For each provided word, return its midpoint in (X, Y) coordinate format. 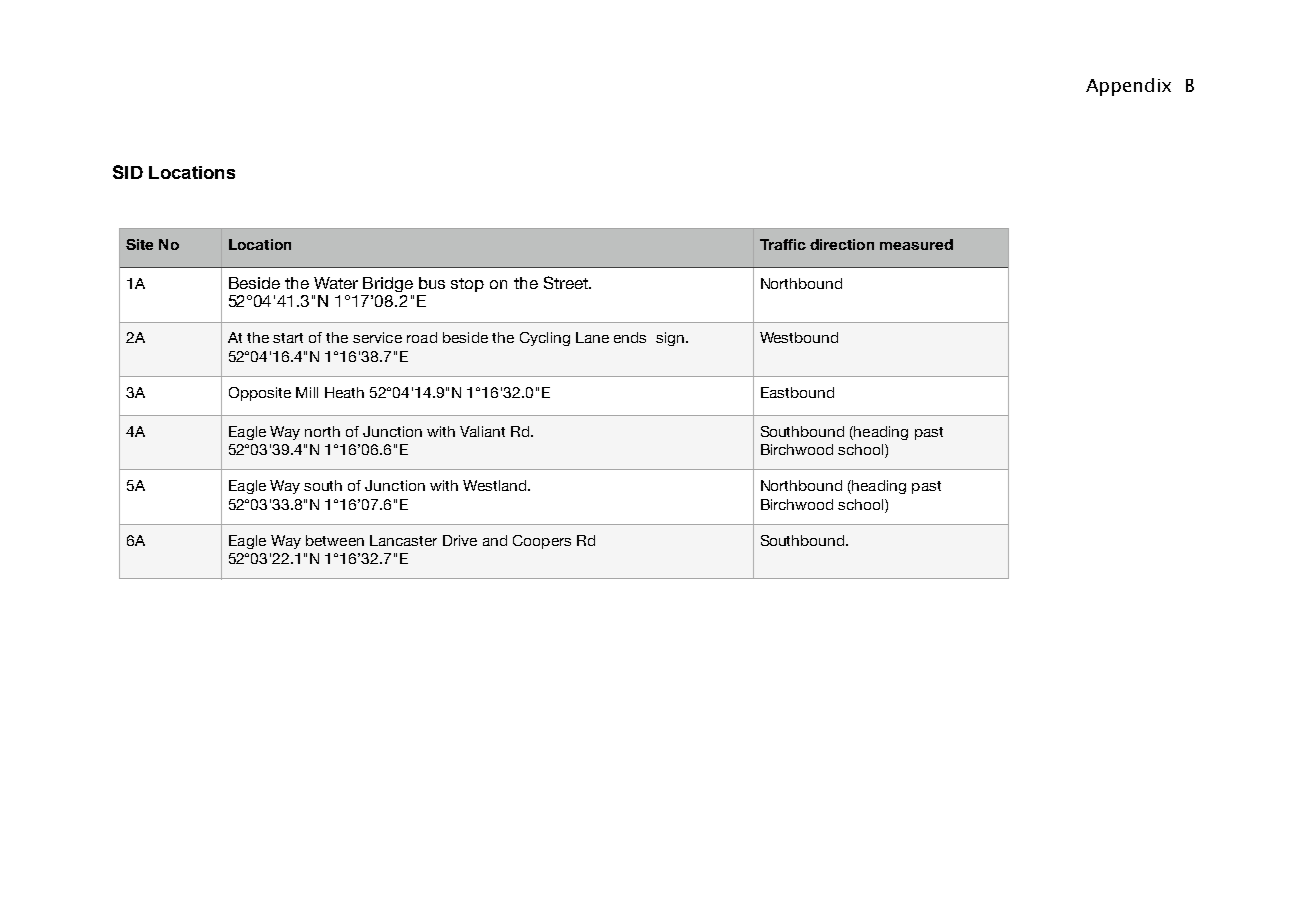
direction (842, 244)
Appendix (1128, 87)
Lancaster (403, 540)
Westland (496, 485)
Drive (460, 540)
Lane (592, 337)
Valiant (482, 431)
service (377, 337)
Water (336, 283)
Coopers (542, 542)
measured (916, 244)
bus (432, 283)
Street (567, 282)
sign (670, 339)
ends (630, 337)
